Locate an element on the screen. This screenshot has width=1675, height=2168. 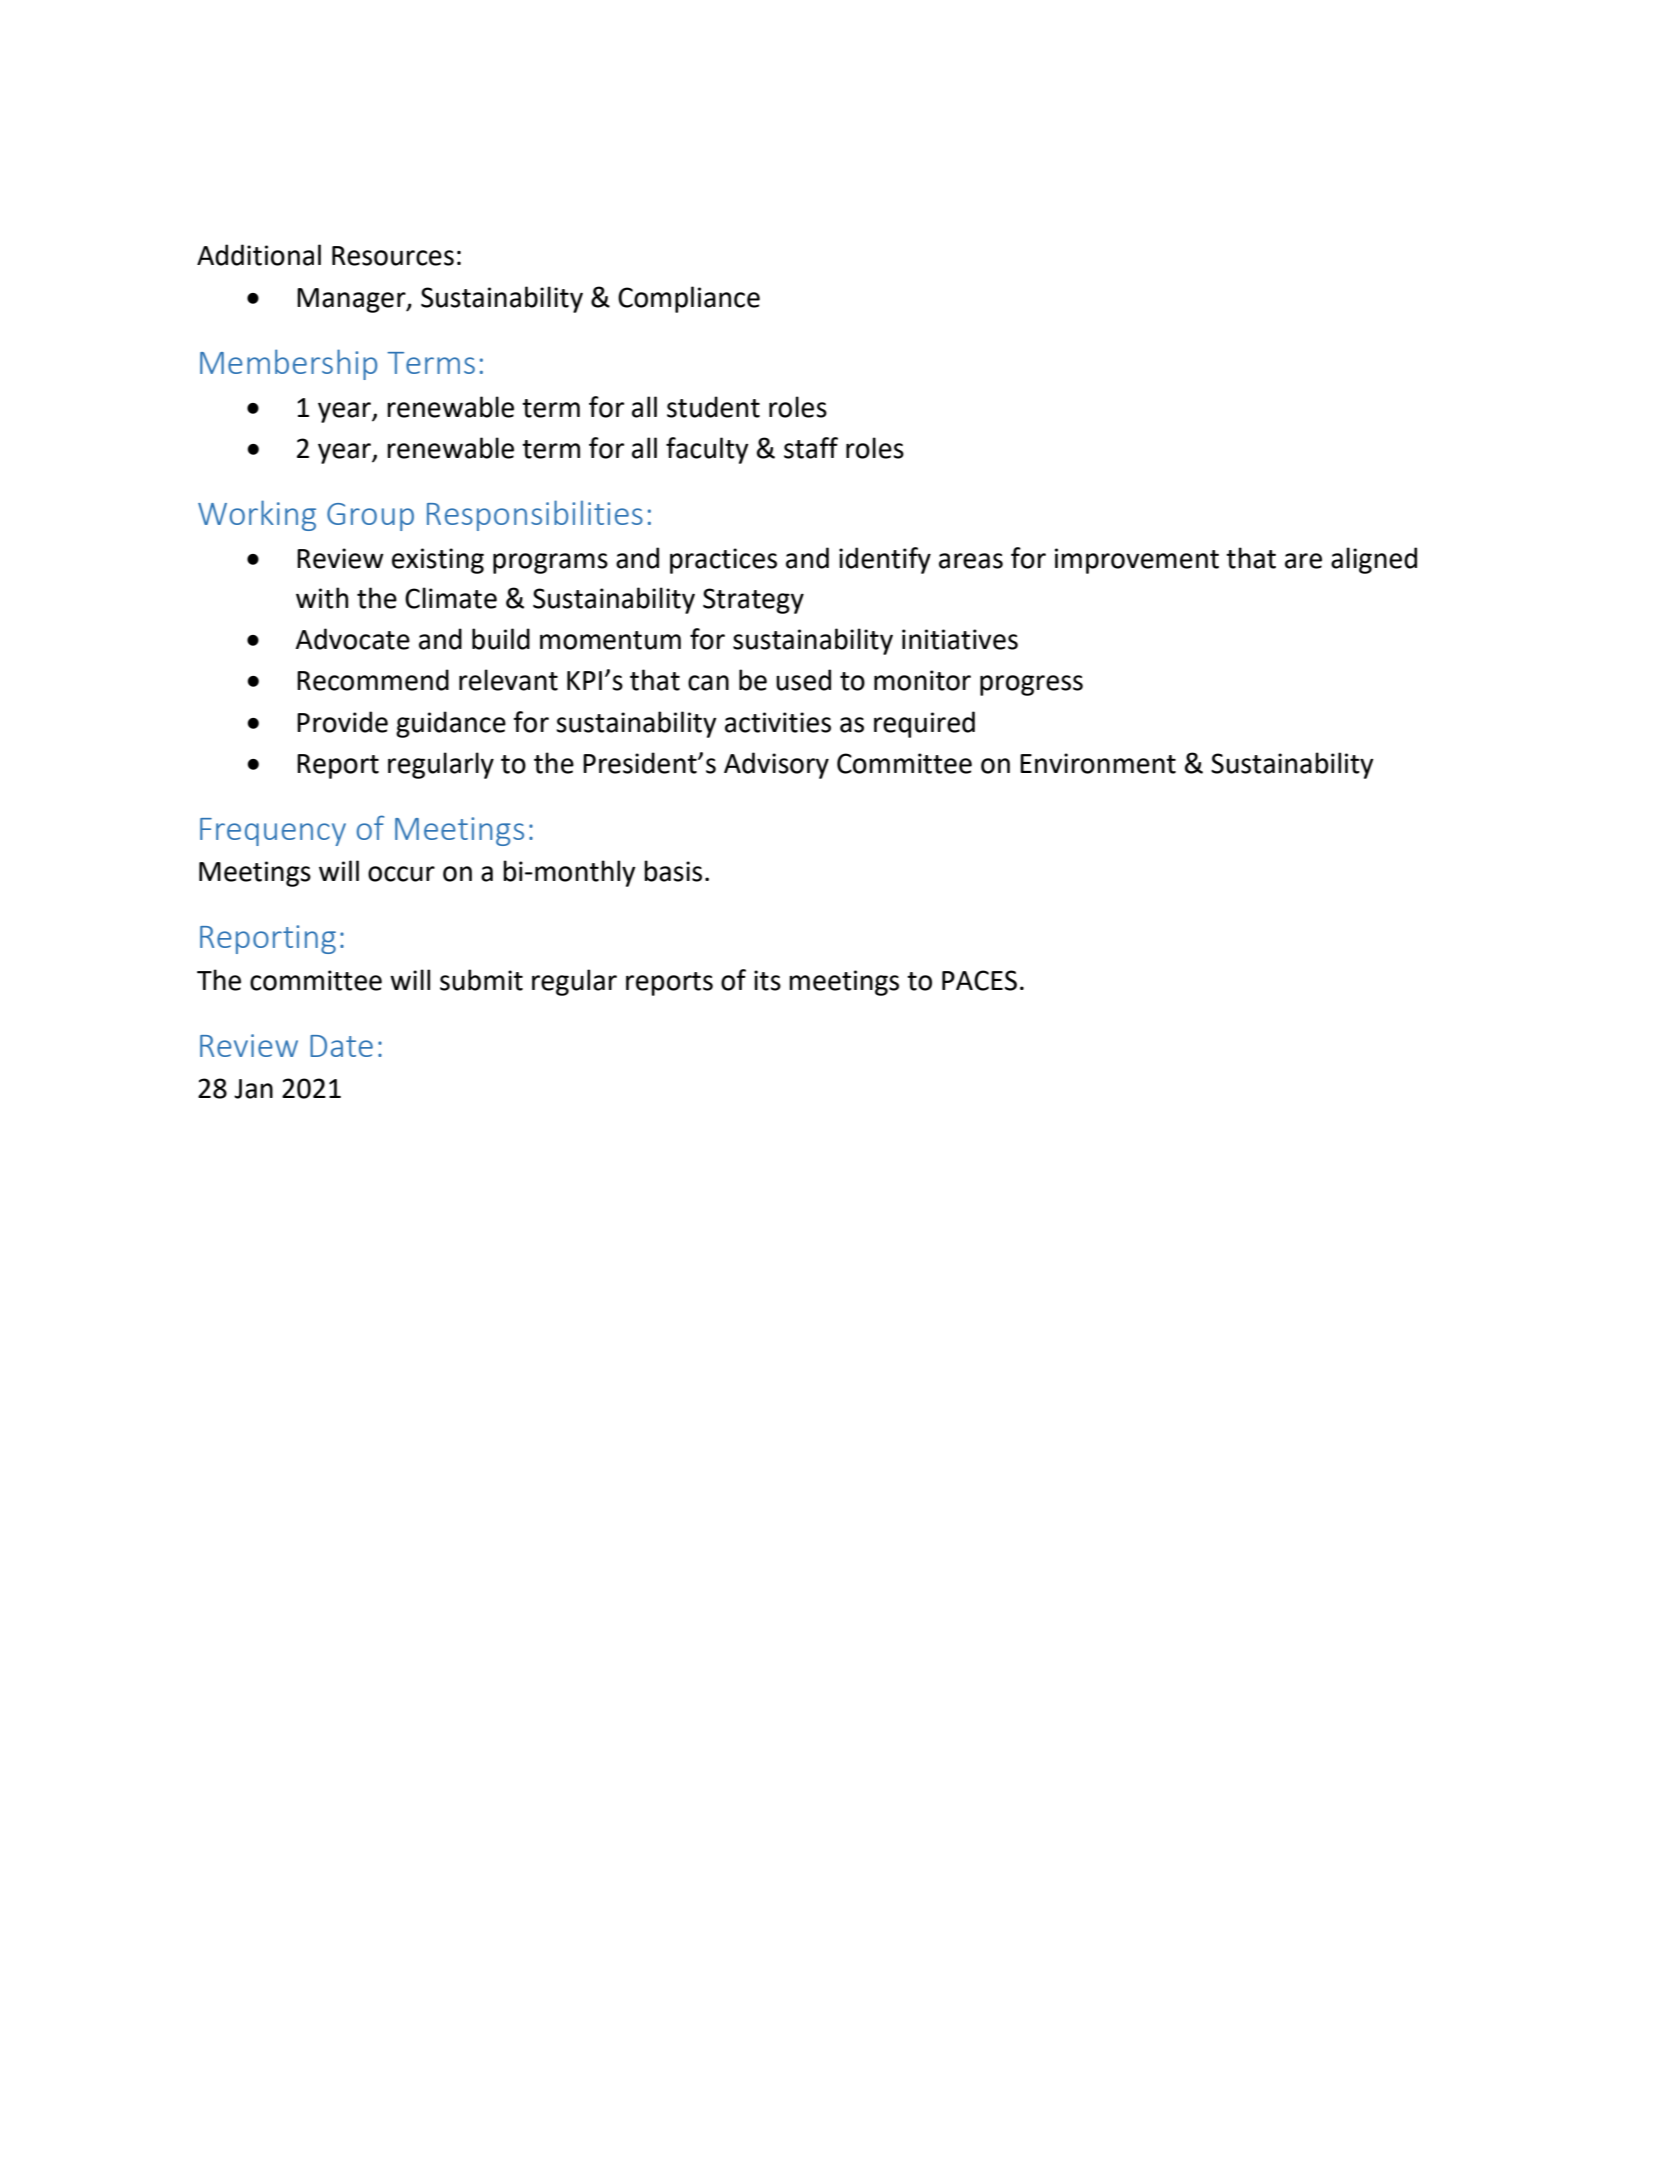
its is located at coordinates (767, 980).
